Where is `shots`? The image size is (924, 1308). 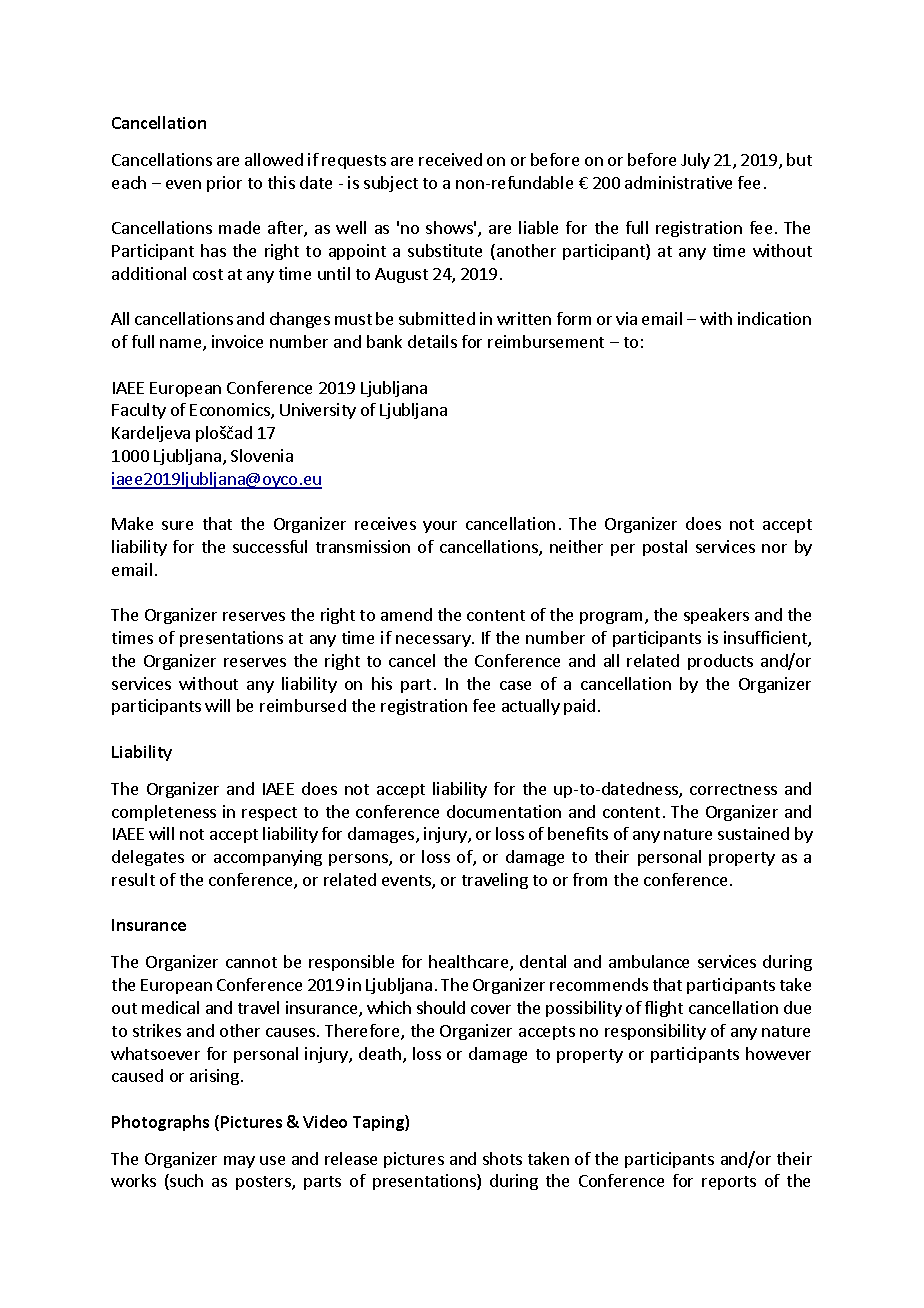 shots is located at coordinates (502, 1158).
